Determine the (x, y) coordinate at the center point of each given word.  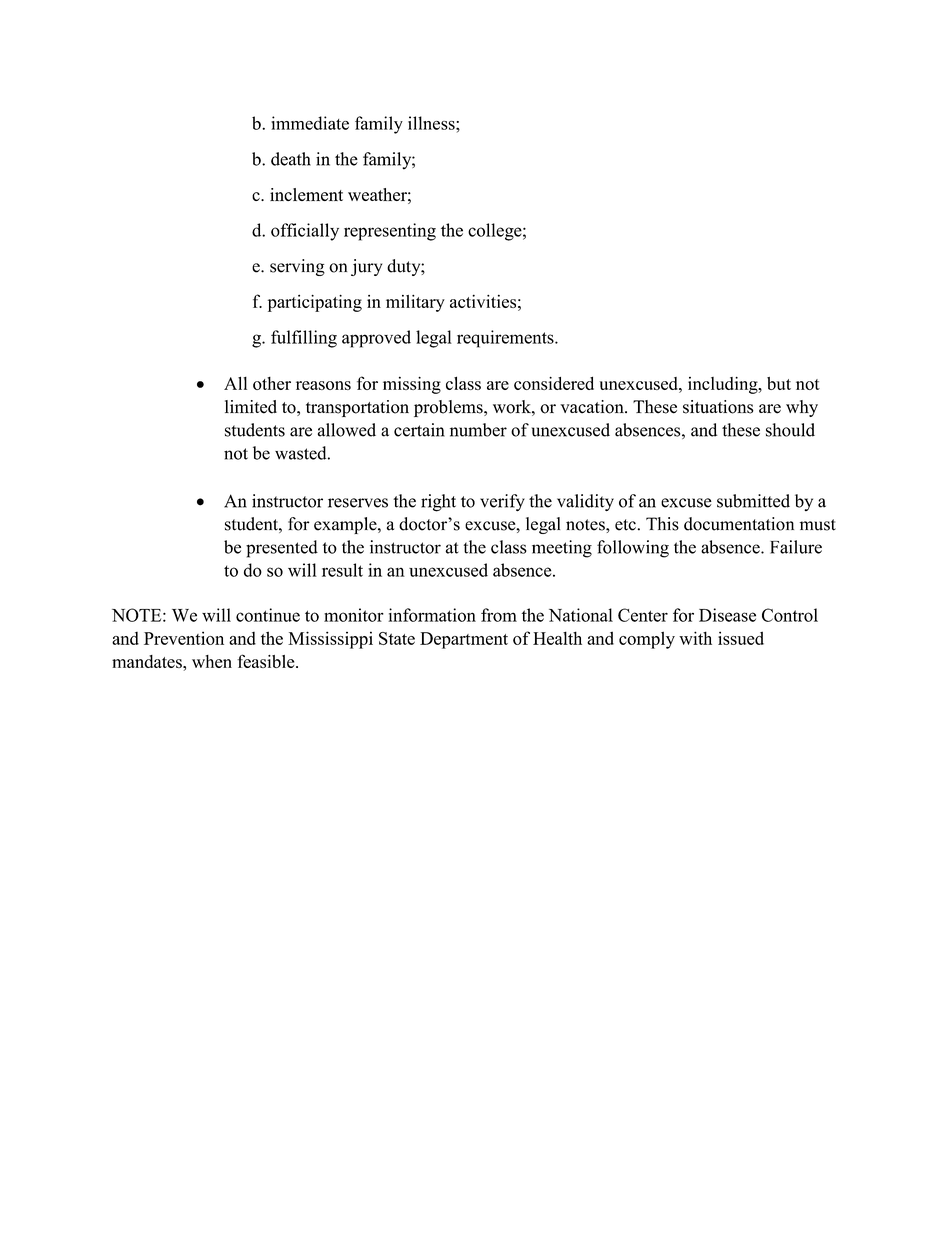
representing (390, 232)
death (291, 159)
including (724, 385)
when (212, 661)
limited (251, 407)
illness (432, 123)
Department (464, 640)
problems (449, 408)
